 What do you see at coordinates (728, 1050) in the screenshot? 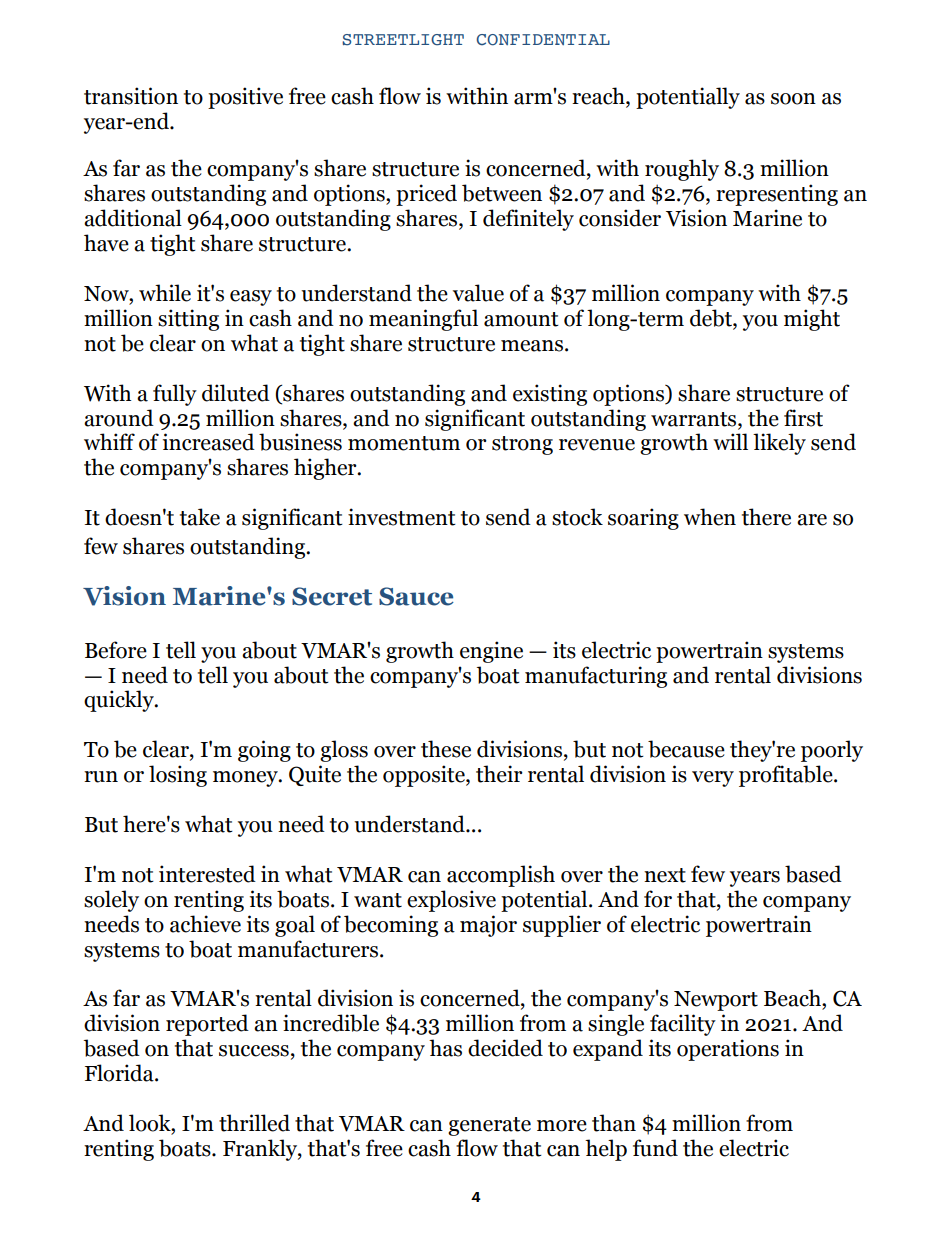
I see `operations` at bounding box center [728, 1050].
